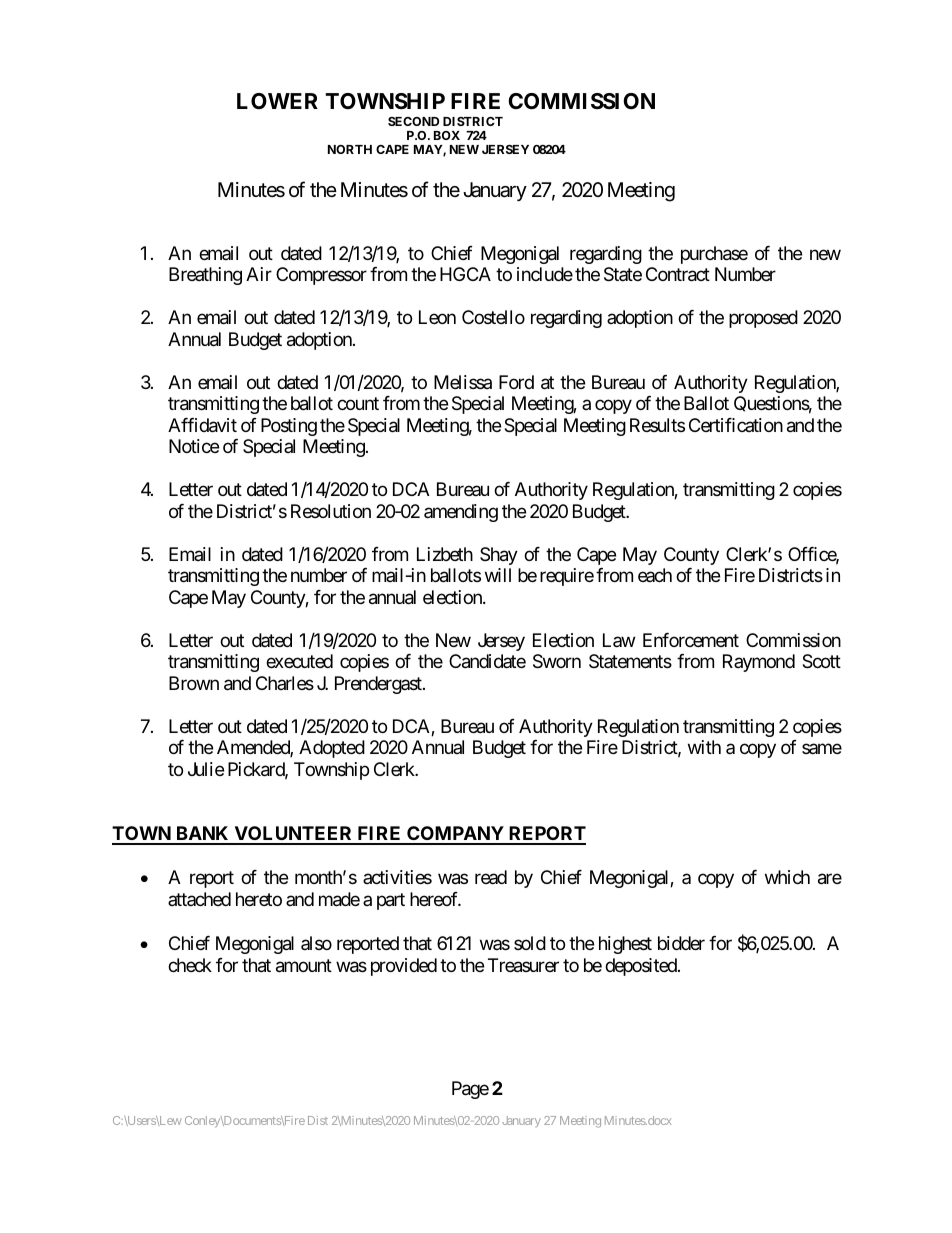 The width and height of the page is (952, 1233). Describe the element at coordinates (493, 317) in the page. I see `Costello` at that location.
